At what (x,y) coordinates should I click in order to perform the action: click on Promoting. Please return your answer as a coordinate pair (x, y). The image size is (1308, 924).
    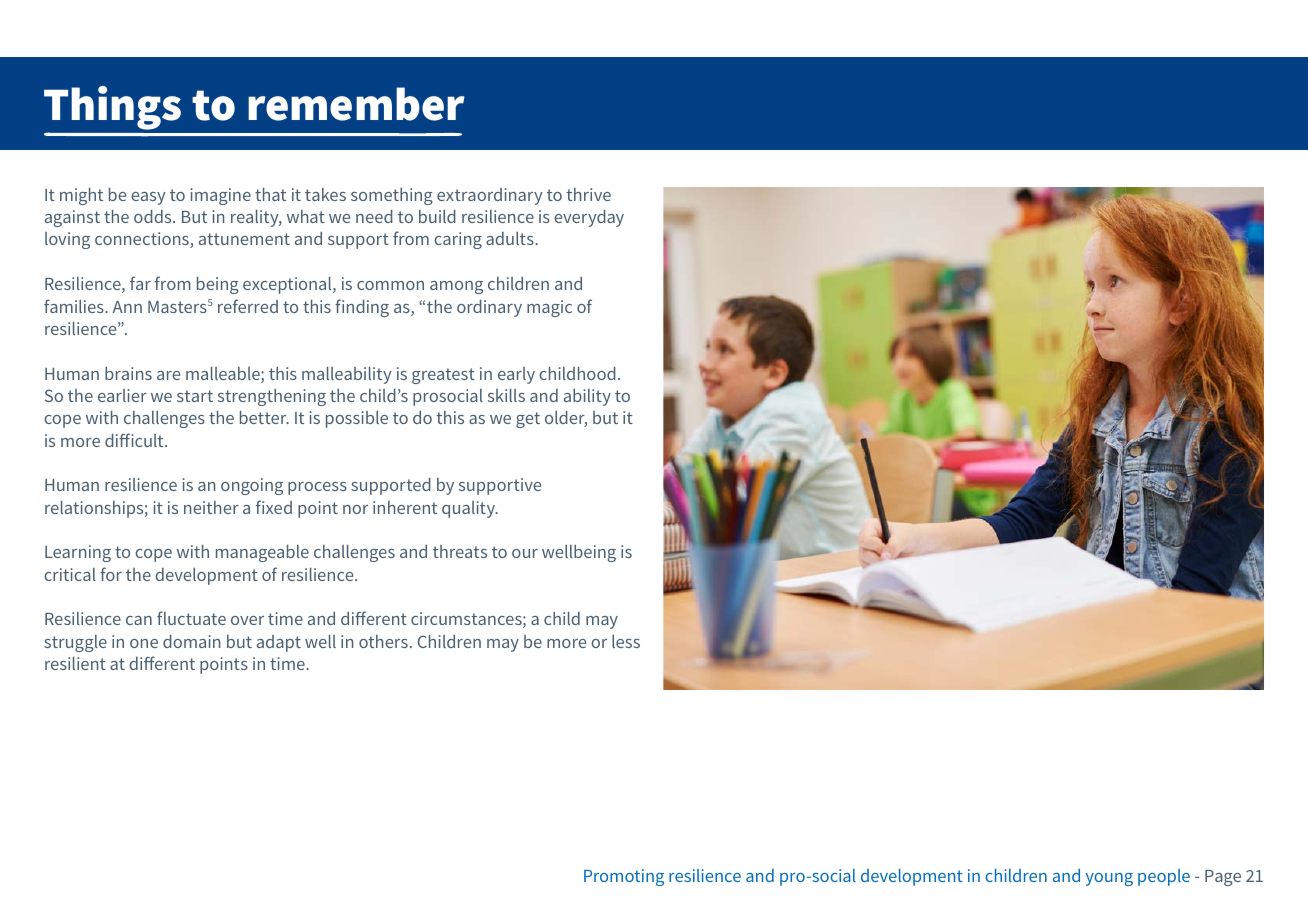
    Looking at the image, I should click on (624, 877).
